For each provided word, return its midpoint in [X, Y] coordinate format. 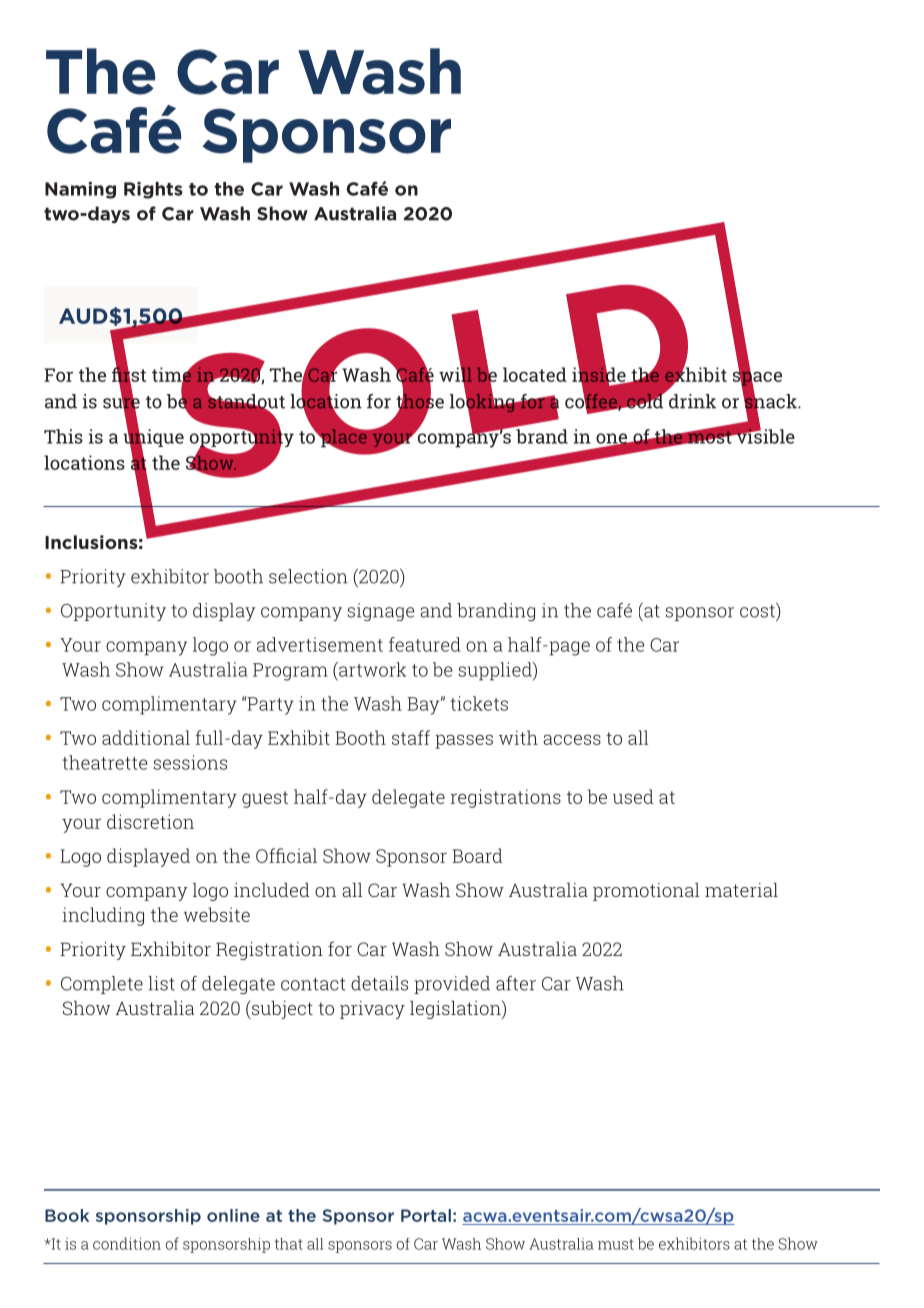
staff [411, 737]
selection [308, 576]
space [757, 378]
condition [127, 1243]
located [535, 374]
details [379, 983]
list [161, 983]
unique [153, 438]
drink [692, 401]
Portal [426, 1215]
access [572, 739]
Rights [153, 190]
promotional [646, 892]
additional [146, 737]
